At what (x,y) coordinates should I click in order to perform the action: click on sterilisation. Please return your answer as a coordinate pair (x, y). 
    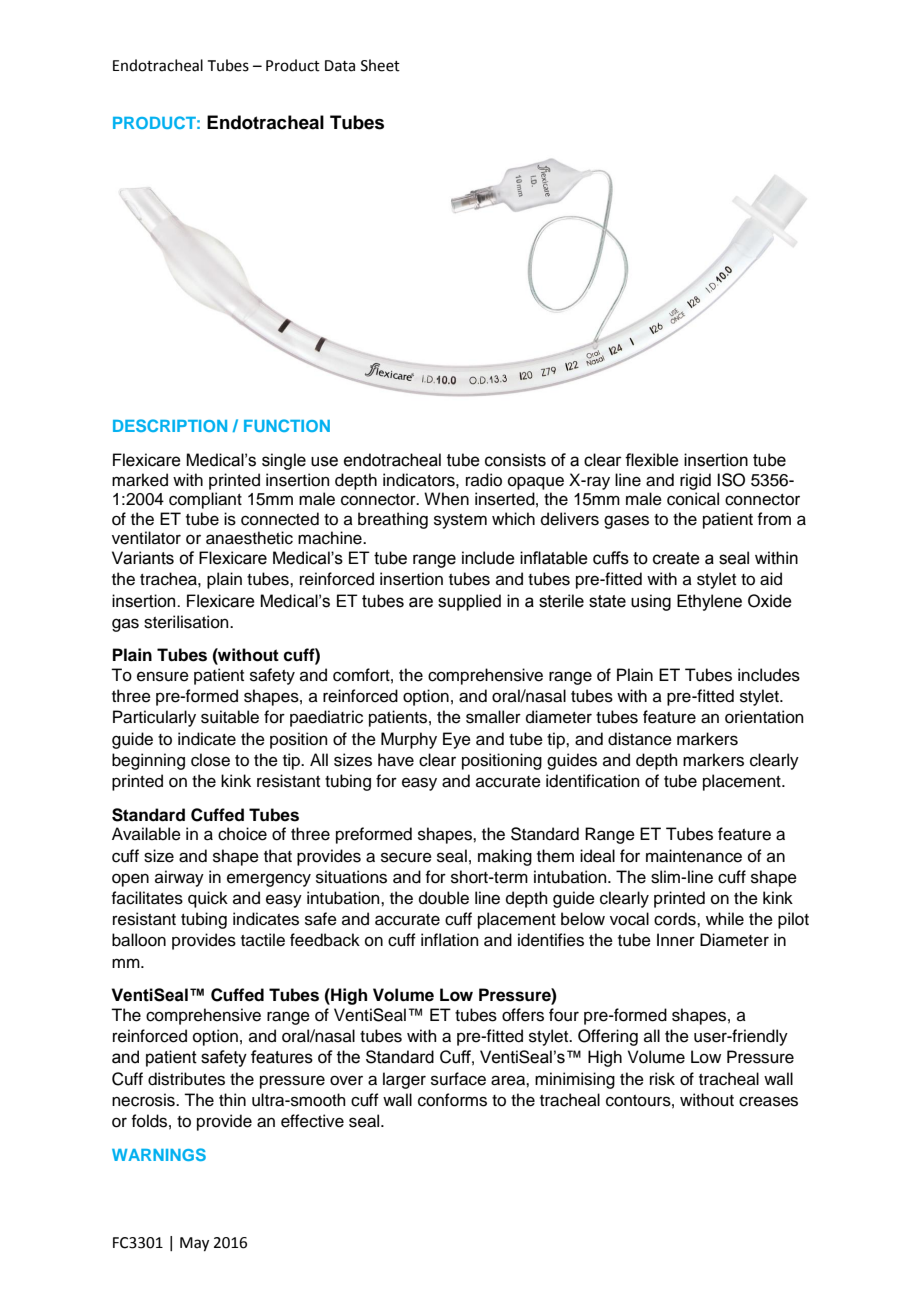
    Looking at the image, I should click on (187, 622).
